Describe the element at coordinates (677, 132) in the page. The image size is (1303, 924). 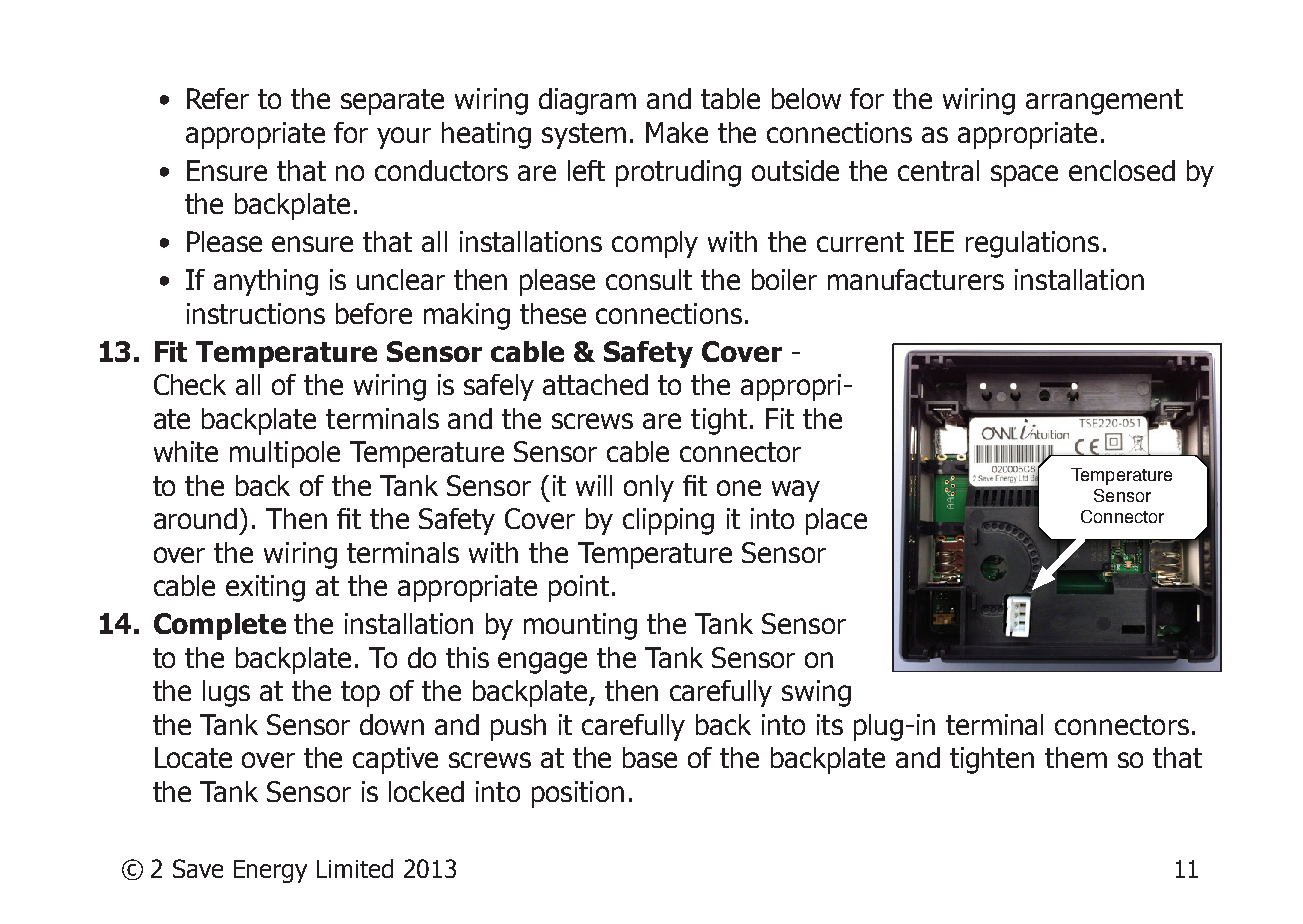
I see `Make` at that location.
